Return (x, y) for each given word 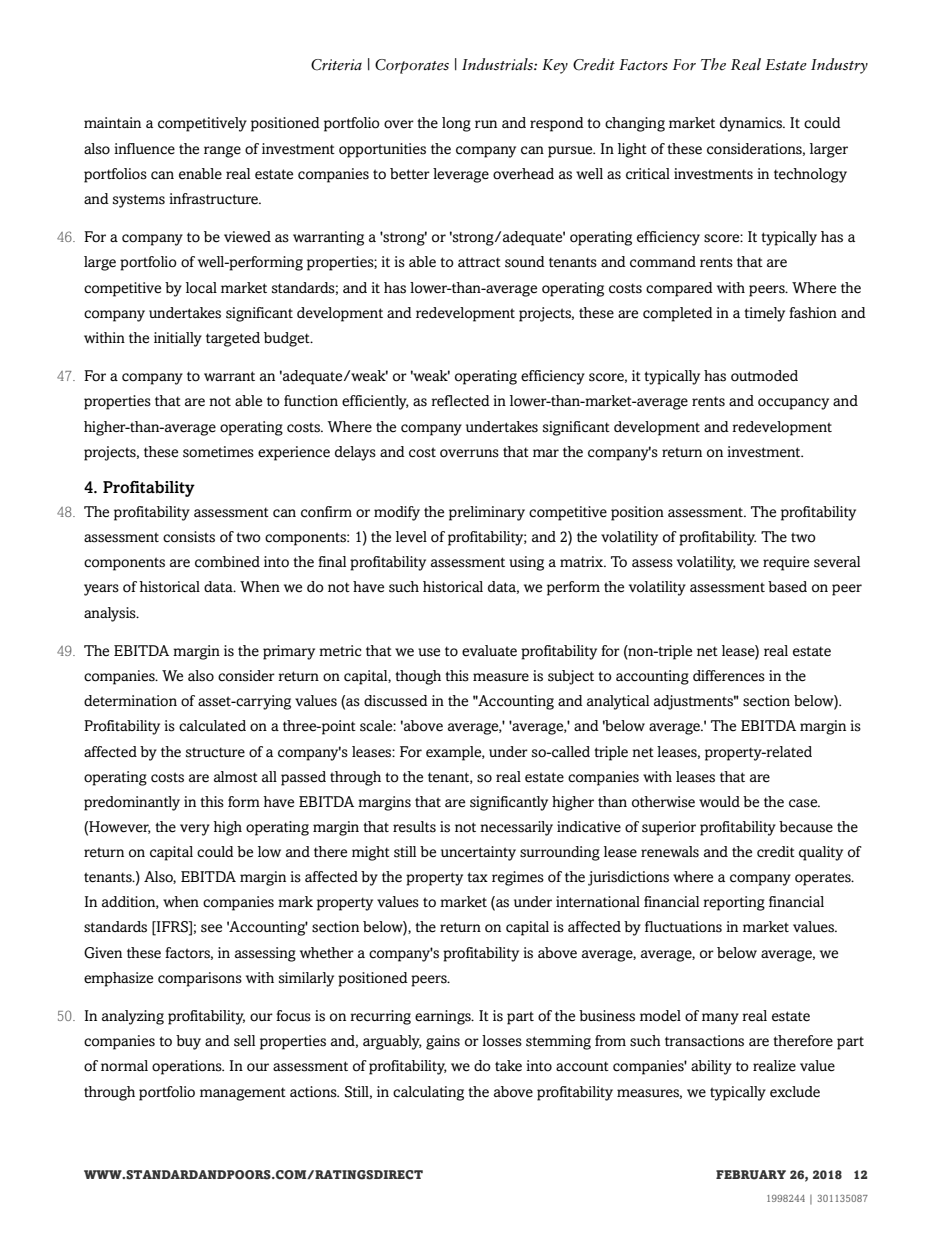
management (243, 1094)
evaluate (489, 651)
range (222, 152)
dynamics (752, 124)
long (456, 124)
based (787, 587)
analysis (111, 614)
